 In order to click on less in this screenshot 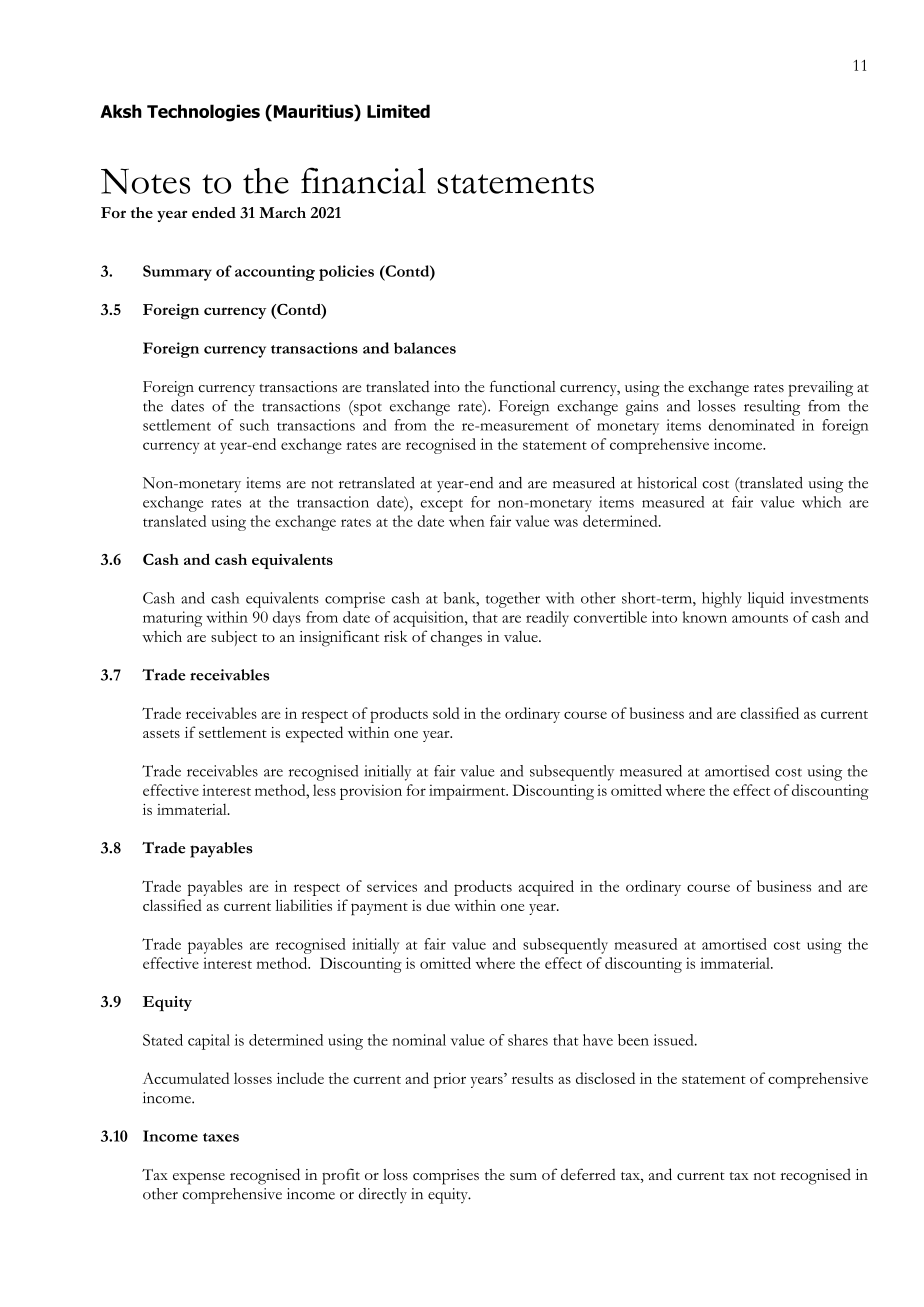, I will do `click(324, 790)`.
